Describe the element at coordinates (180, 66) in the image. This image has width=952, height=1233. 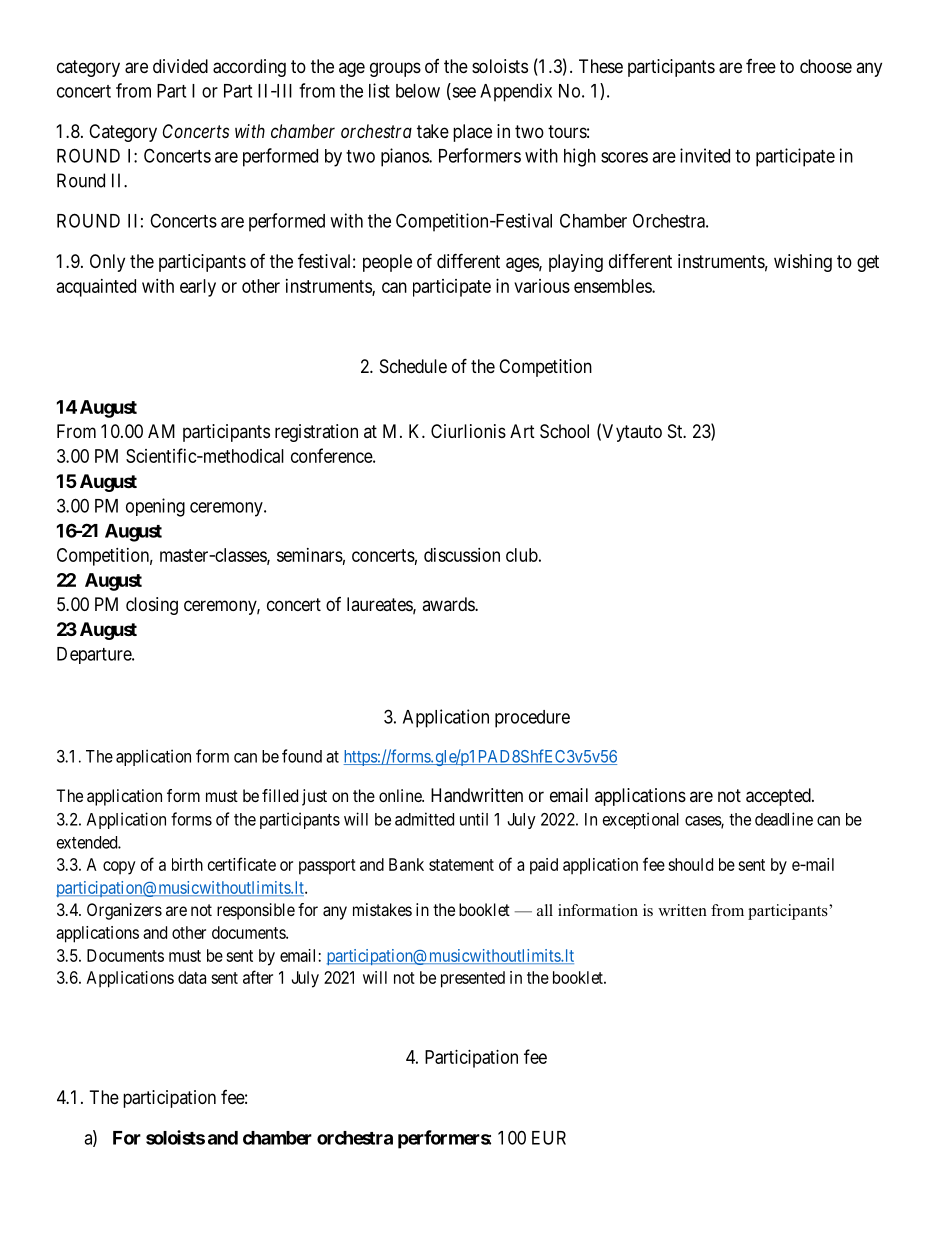
I see `divided` at that location.
